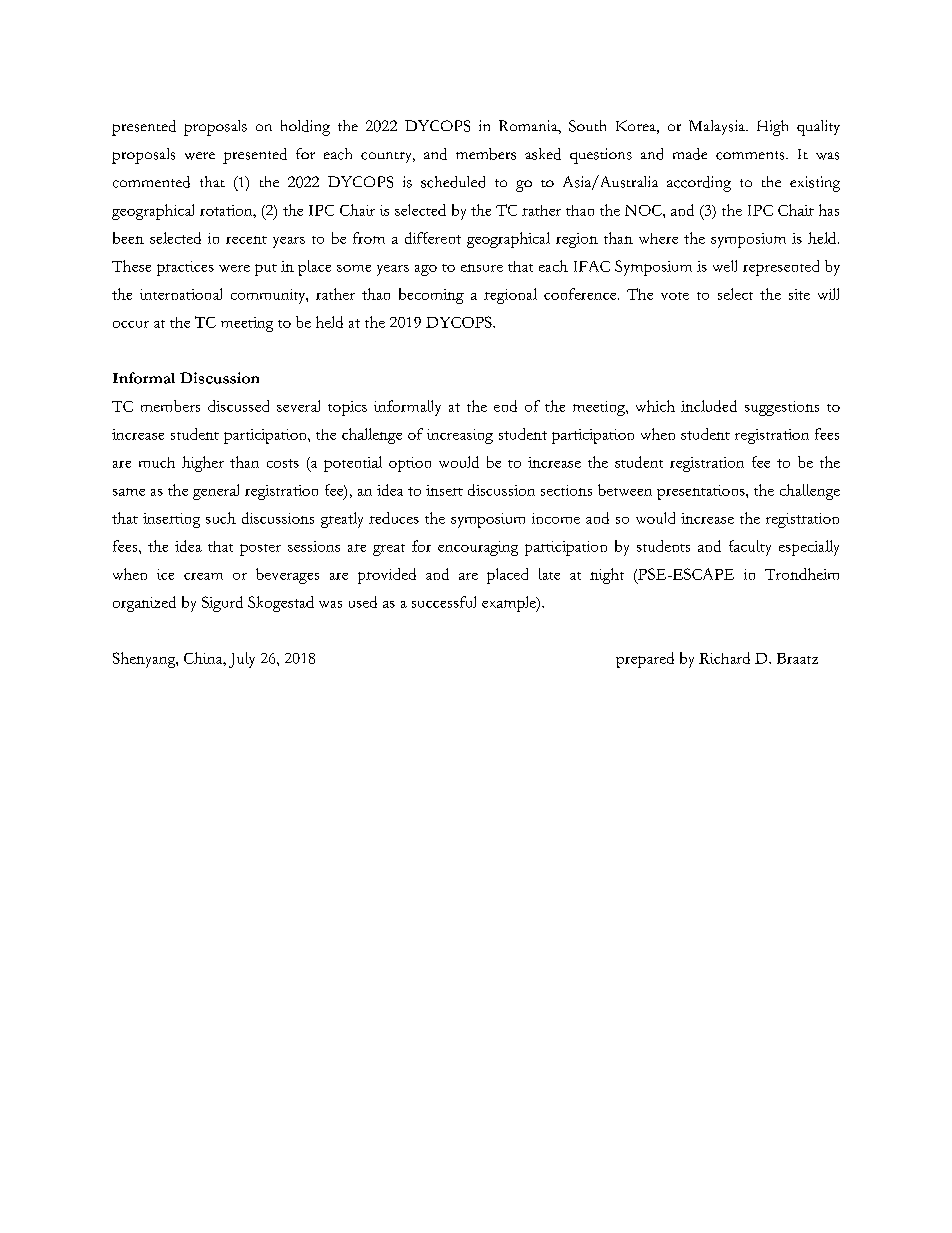 This screenshot has height=1233, width=952. What do you see at coordinates (431, 296) in the screenshot?
I see `becoming` at bounding box center [431, 296].
